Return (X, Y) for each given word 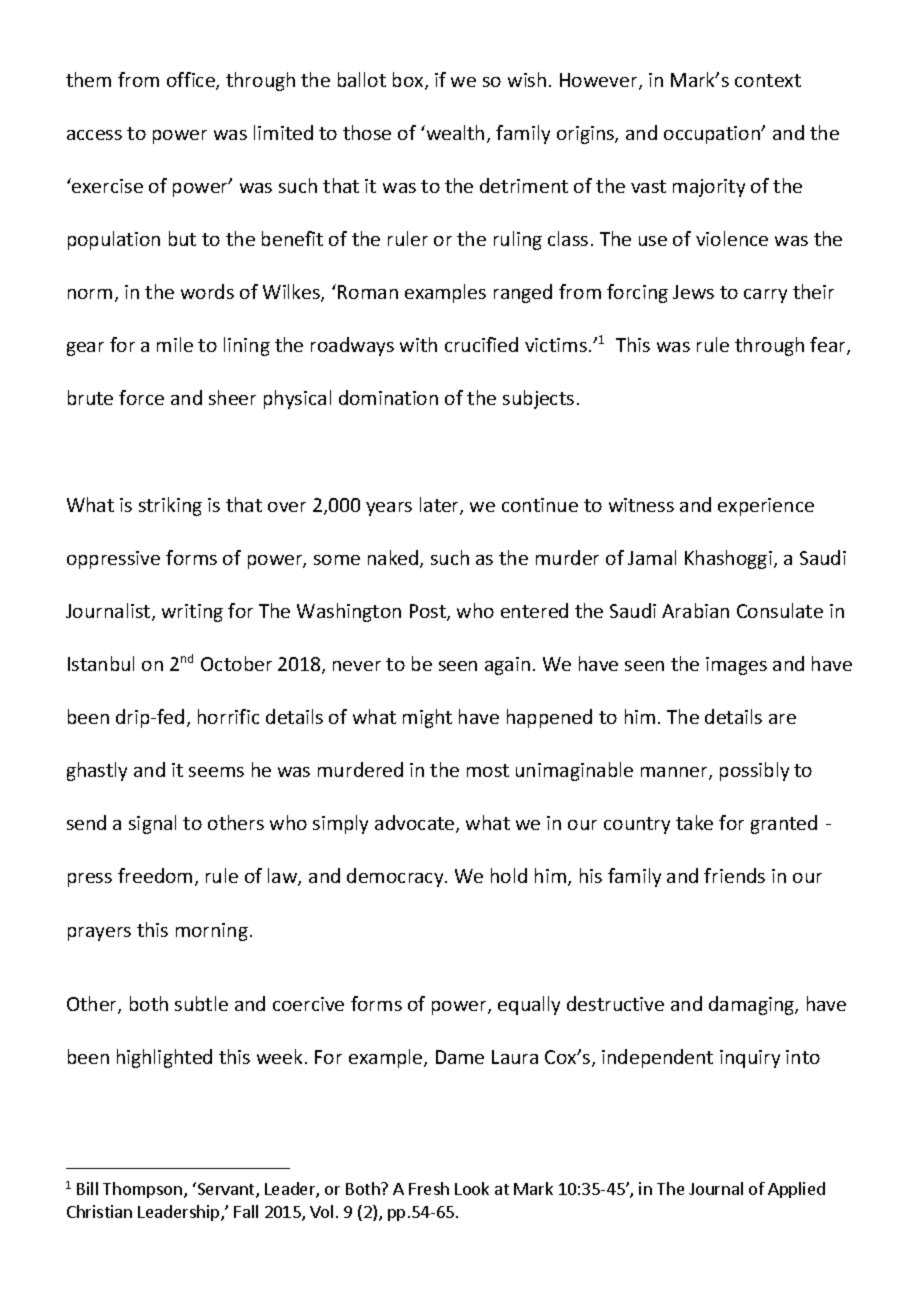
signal (152, 824)
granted (784, 824)
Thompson (144, 1190)
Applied (796, 1190)
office (192, 81)
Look (472, 1188)
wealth (454, 132)
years (389, 509)
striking (170, 506)
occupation (713, 135)
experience (766, 507)
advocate (416, 824)
